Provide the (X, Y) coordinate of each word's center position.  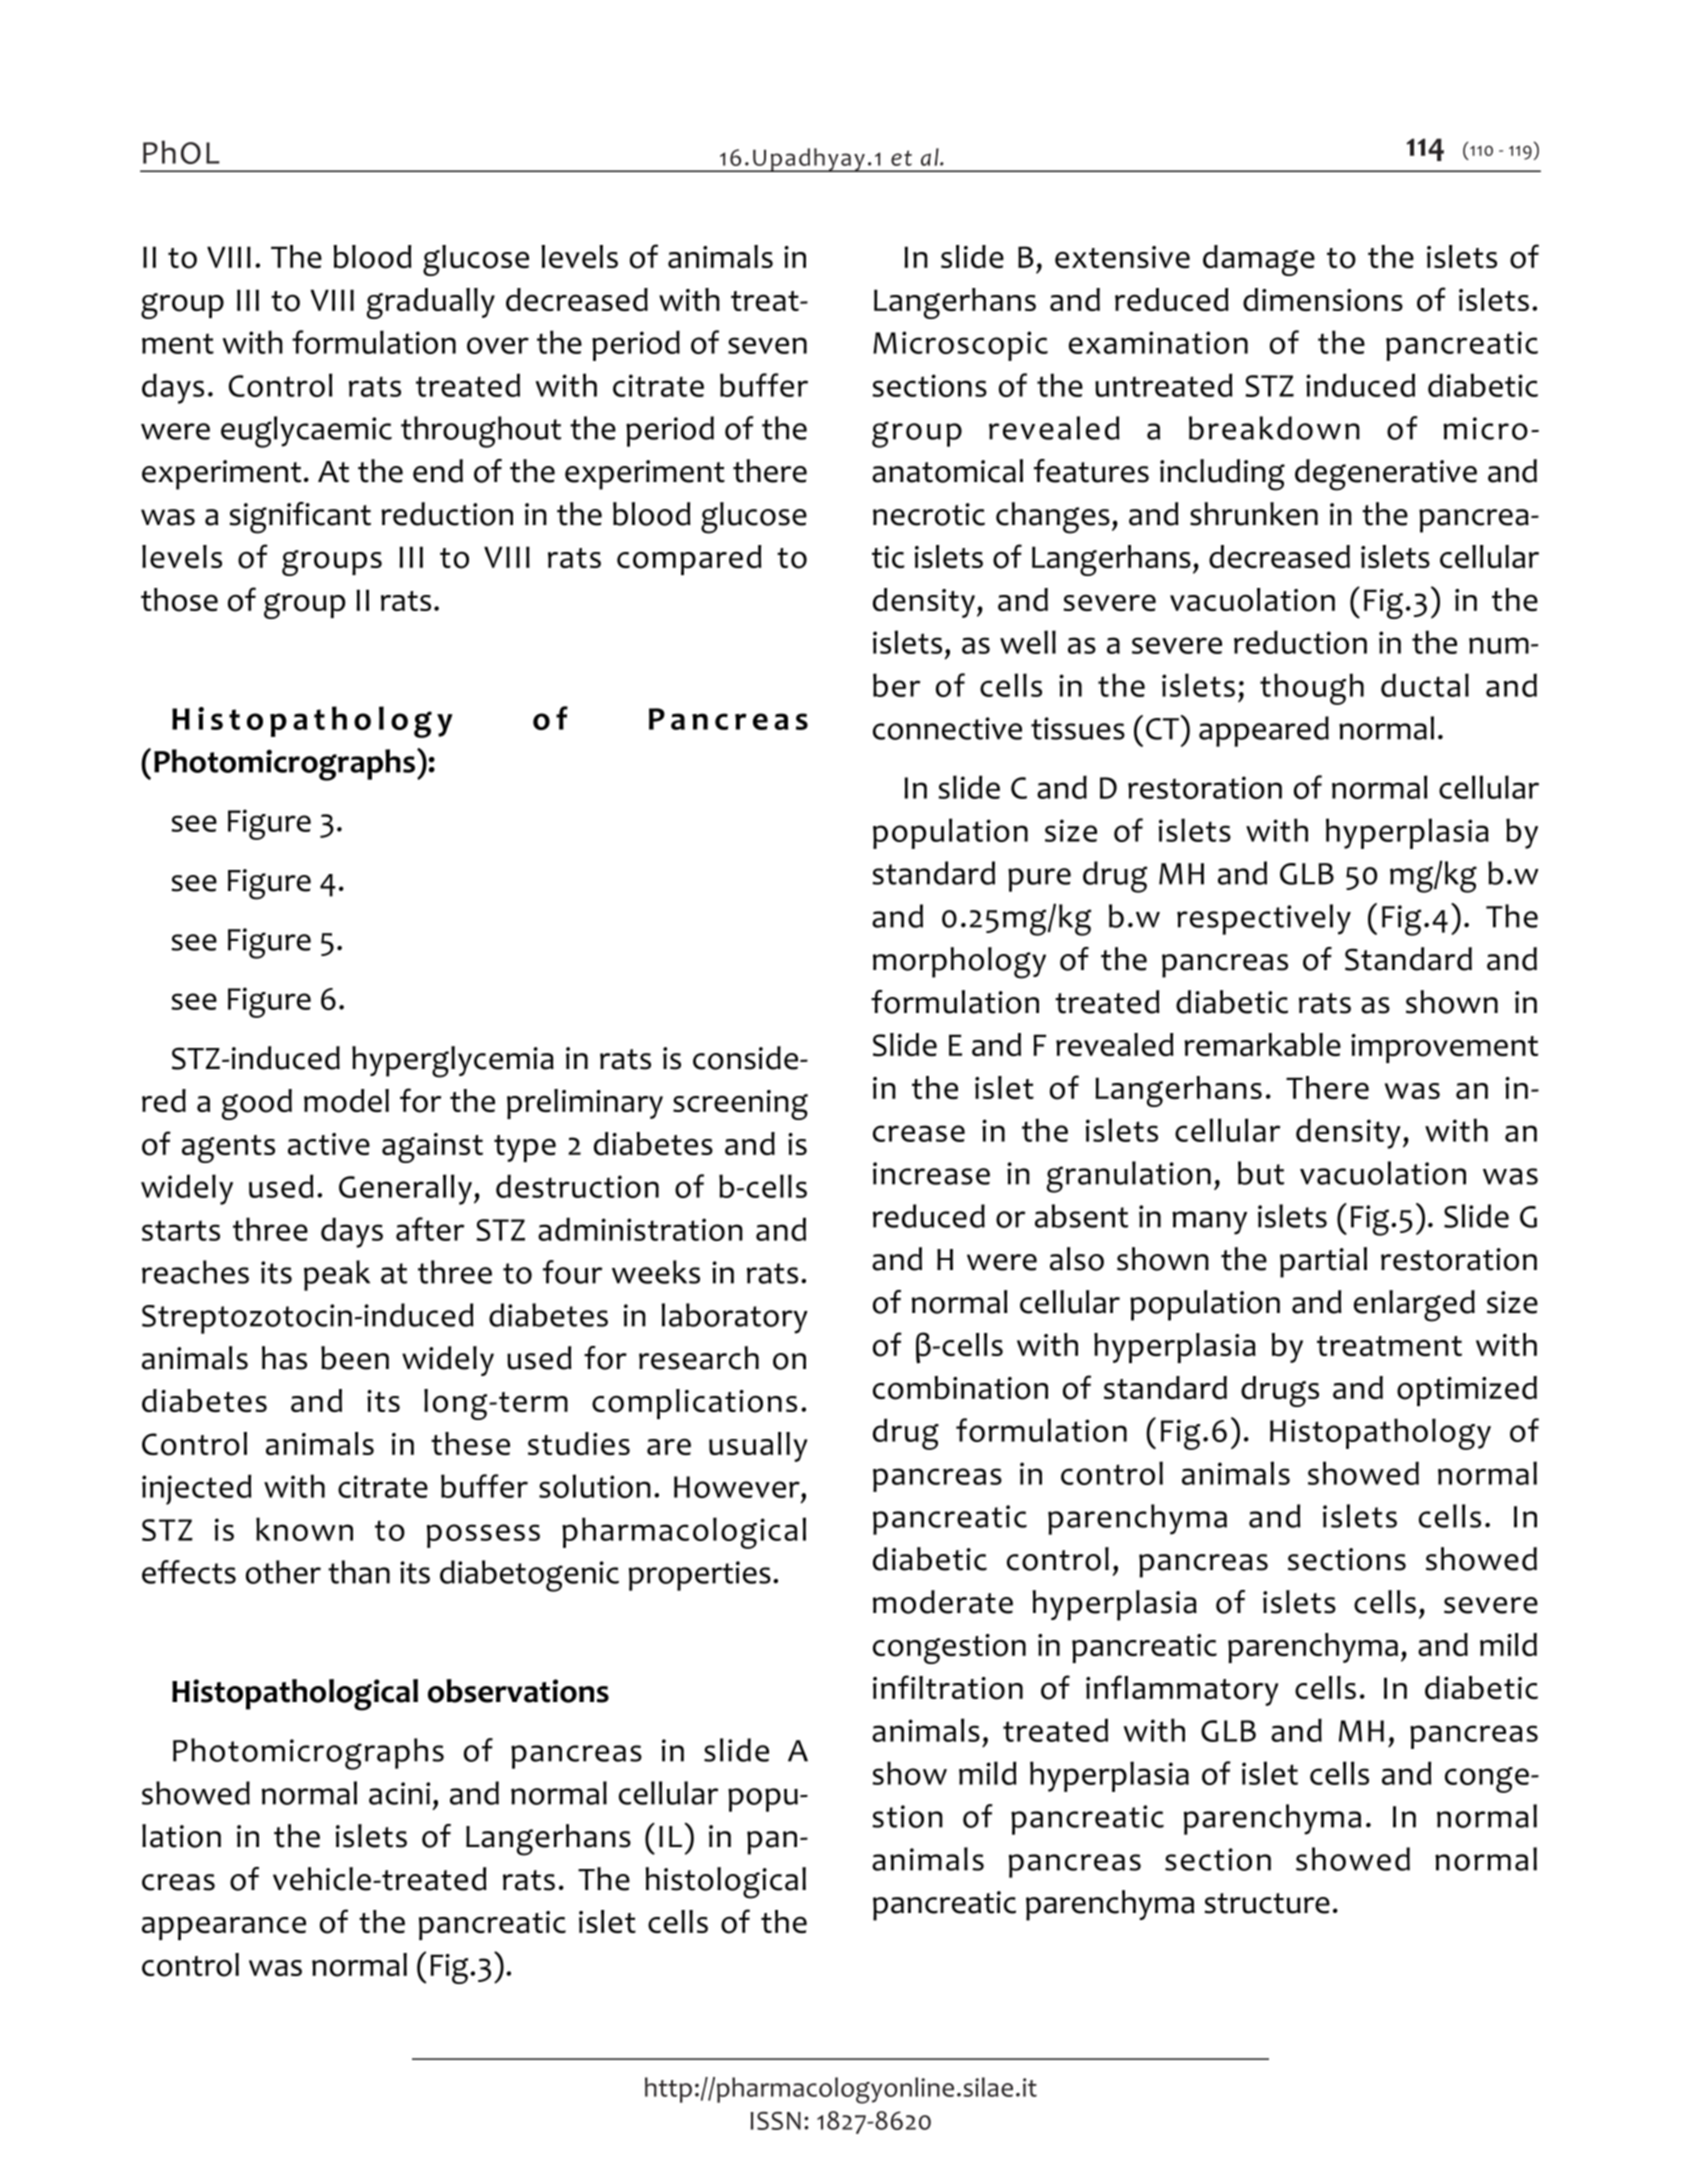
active (329, 1144)
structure (1267, 1903)
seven (767, 345)
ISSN (776, 2121)
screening (740, 1105)
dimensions (1323, 300)
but (1261, 1173)
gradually (431, 303)
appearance (224, 1928)
